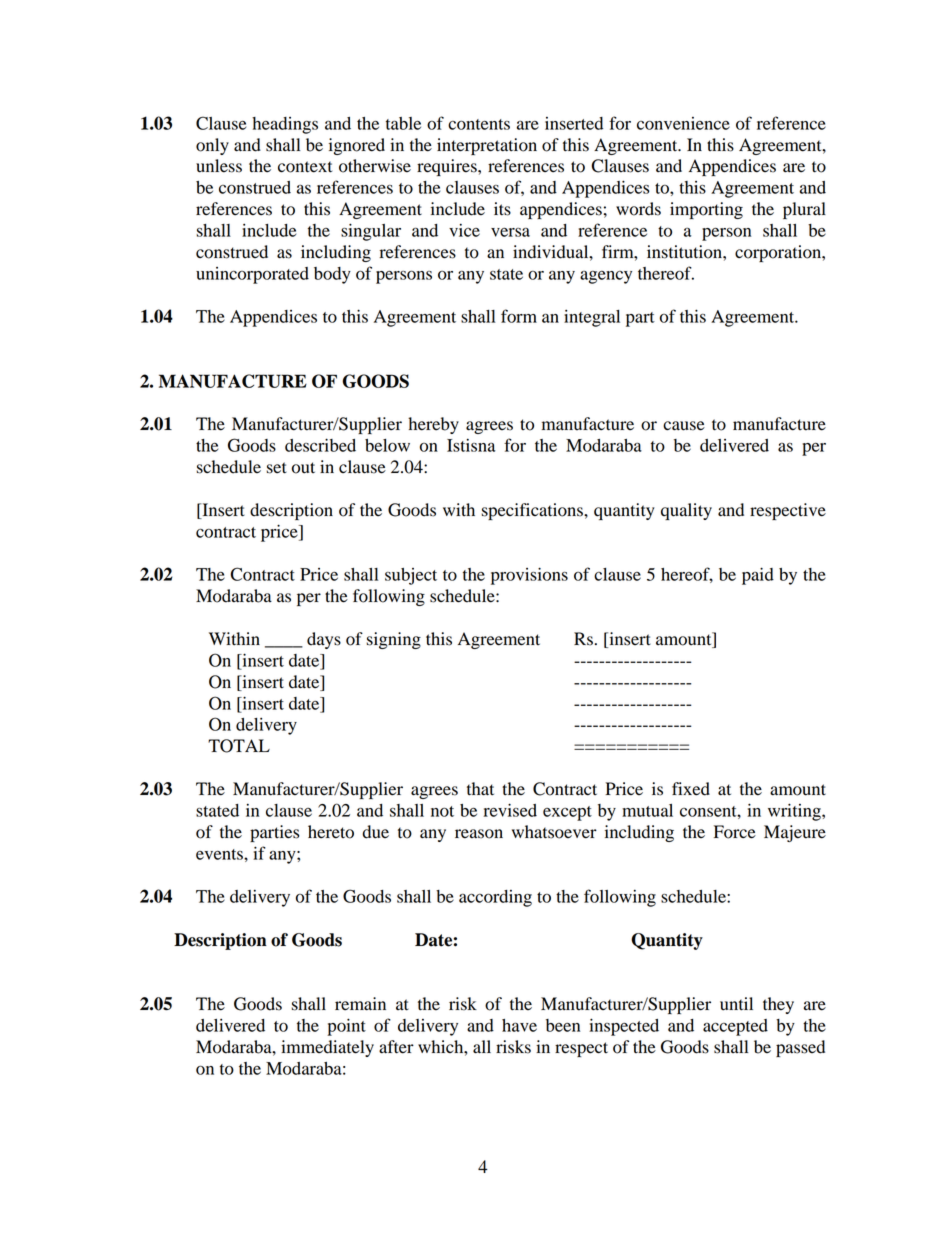 The height and width of the document is (1233, 952). I want to click on immediately, so click(327, 1048).
